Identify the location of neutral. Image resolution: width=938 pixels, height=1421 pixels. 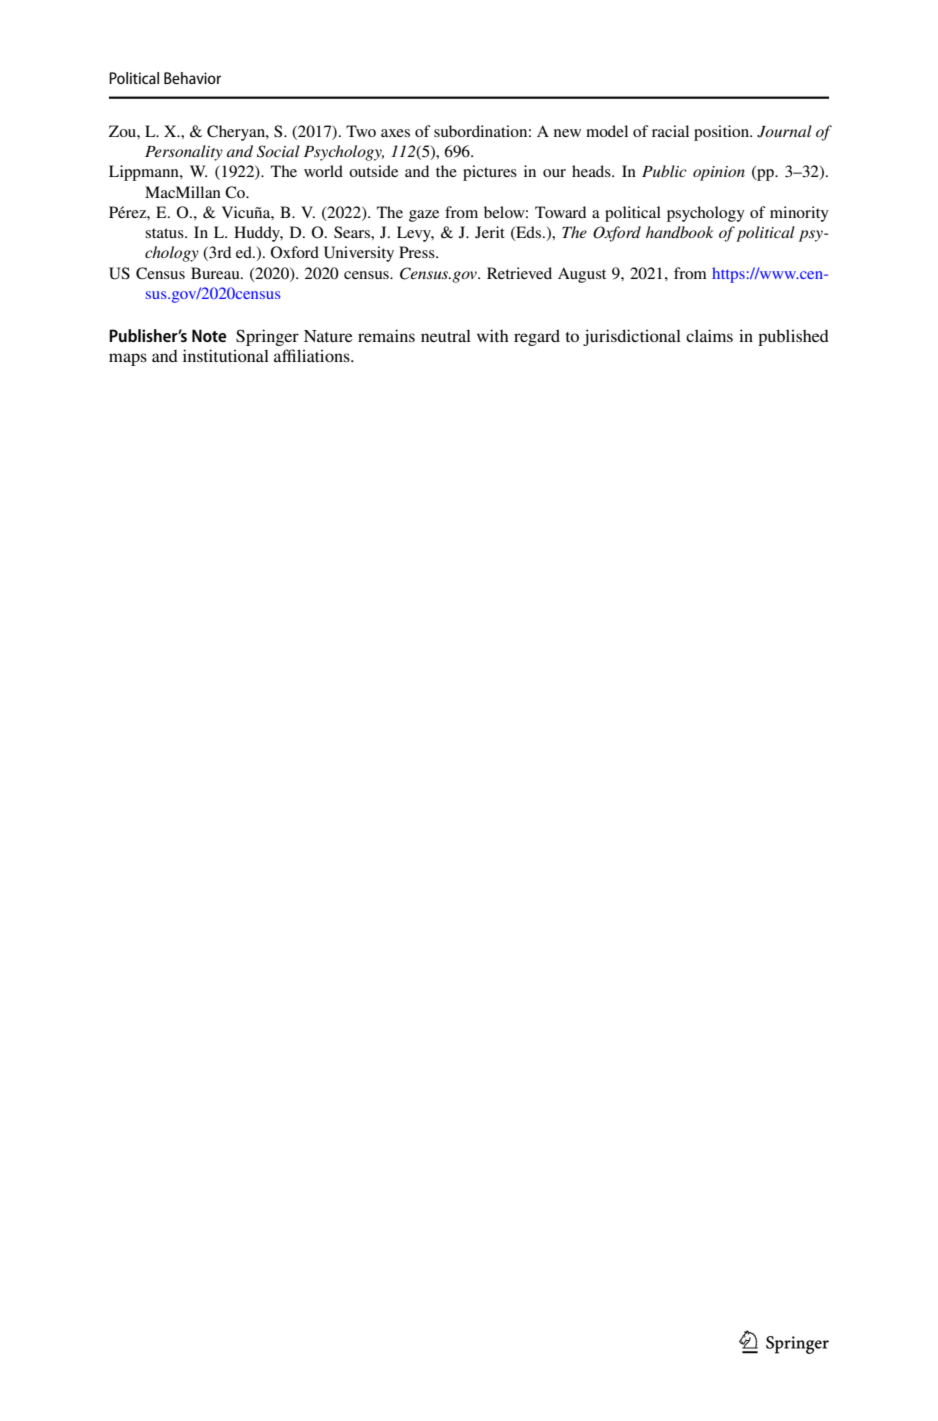
(446, 336).
